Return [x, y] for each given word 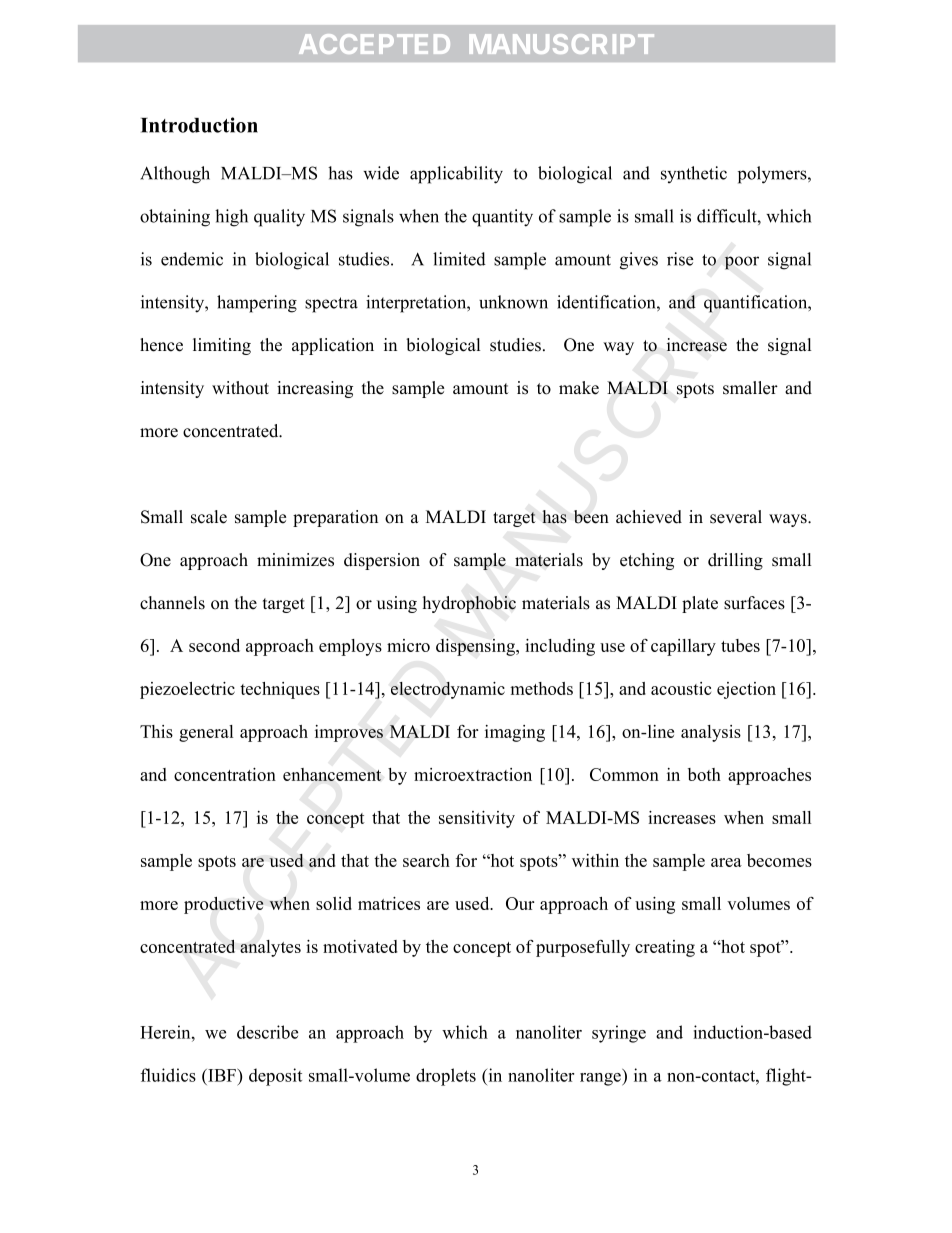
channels [172, 603]
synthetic [694, 174]
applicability [456, 175]
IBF [222, 1075]
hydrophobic [469, 604]
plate [700, 604]
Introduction [199, 125]
